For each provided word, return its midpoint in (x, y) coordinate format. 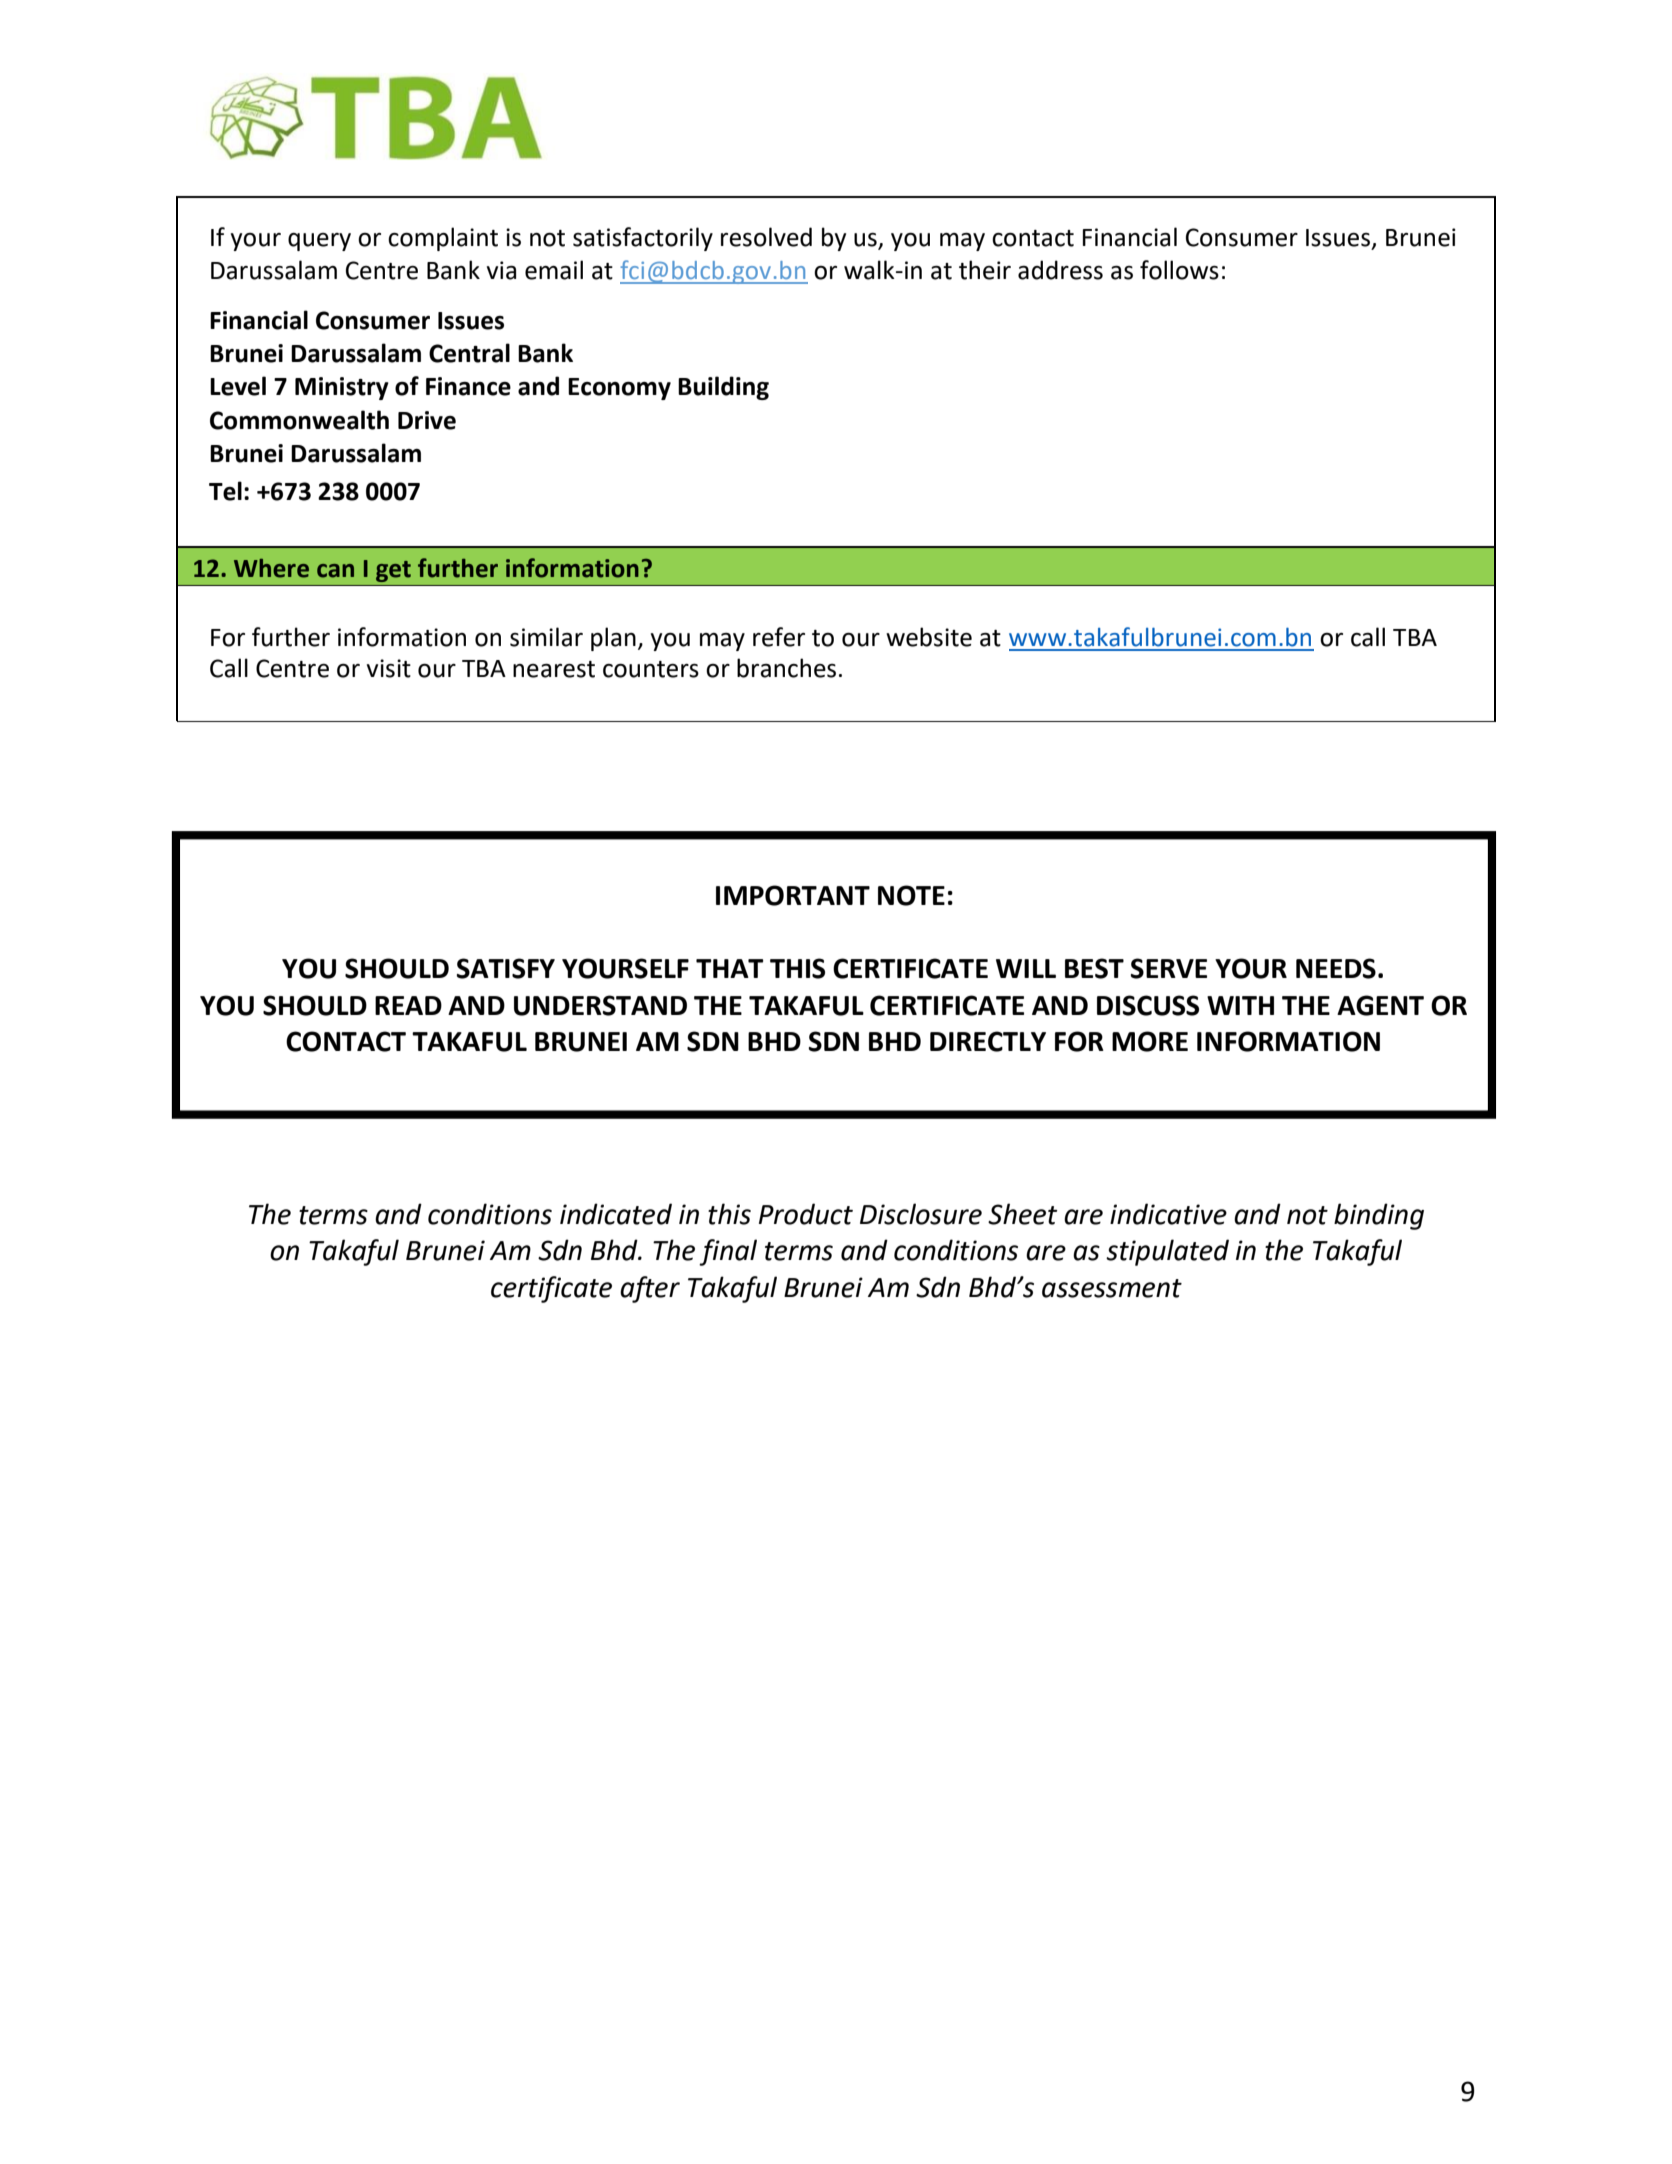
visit (389, 668)
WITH (1240, 1005)
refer (779, 637)
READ (408, 1005)
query (319, 242)
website (929, 637)
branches (786, 668)
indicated (616, 1214)
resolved (766, 237)
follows (1179, 270)
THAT (730, 968)
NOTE (911, 895)
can (335, 571)
